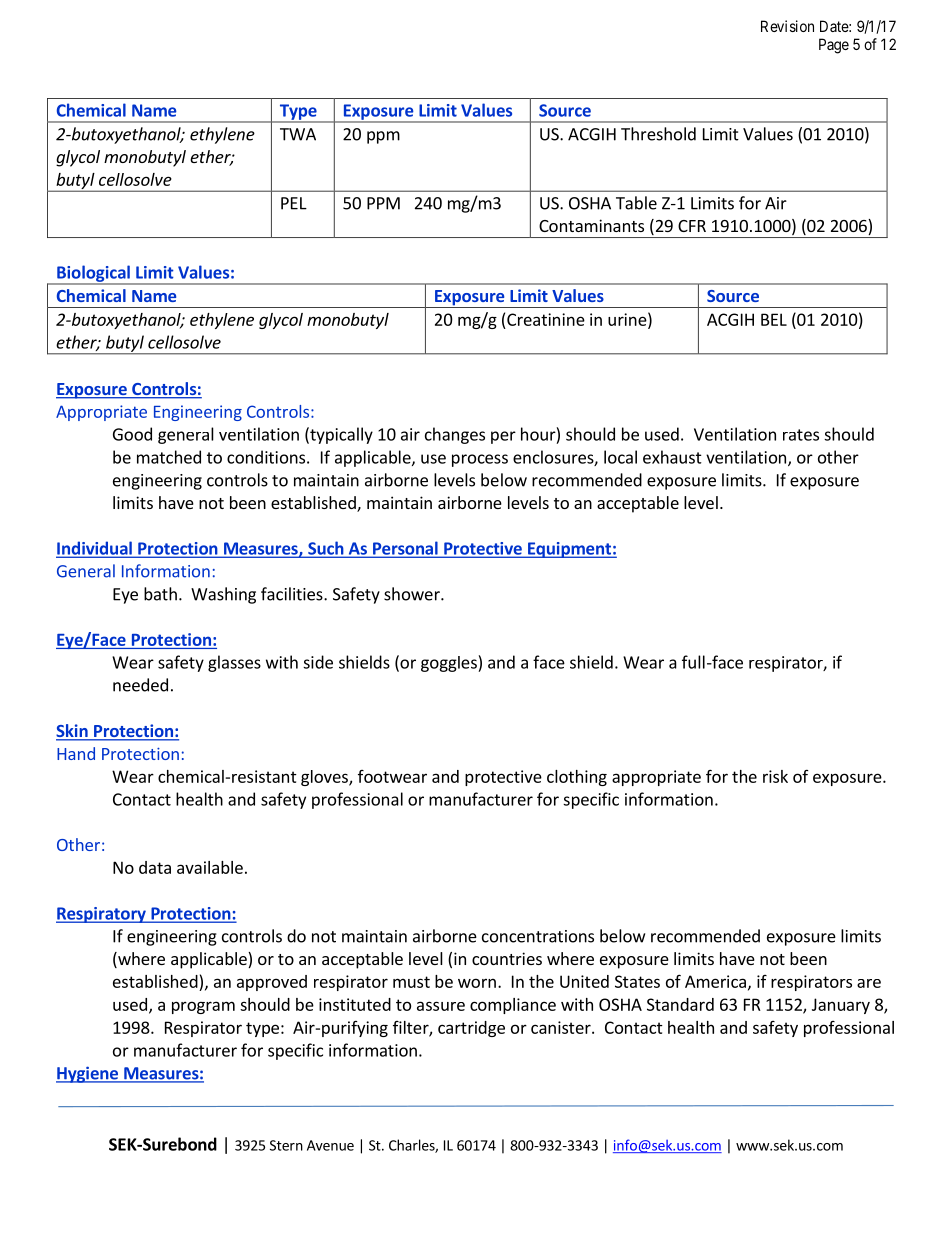 Image resolution: width=952 pixels, height=1233 pixels. What do you see at coordinates (775, 776) in the screenshot?
I see `risk` at bounding box center [775, 776].
